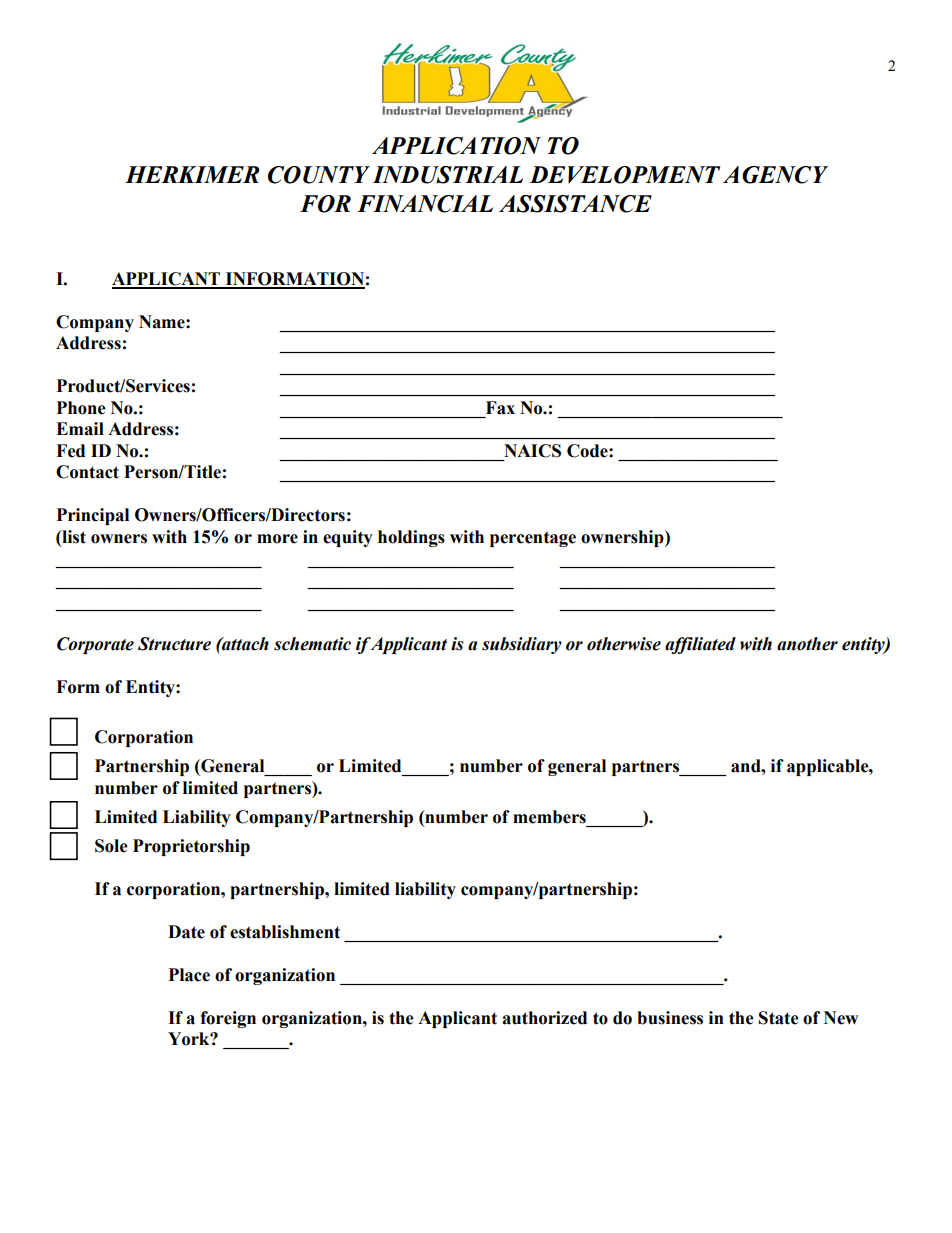 The image size is (952, 1233). What do you see at coordinates (80, 429) in the image?
I see `Email` at bounding box center [80, 429].
